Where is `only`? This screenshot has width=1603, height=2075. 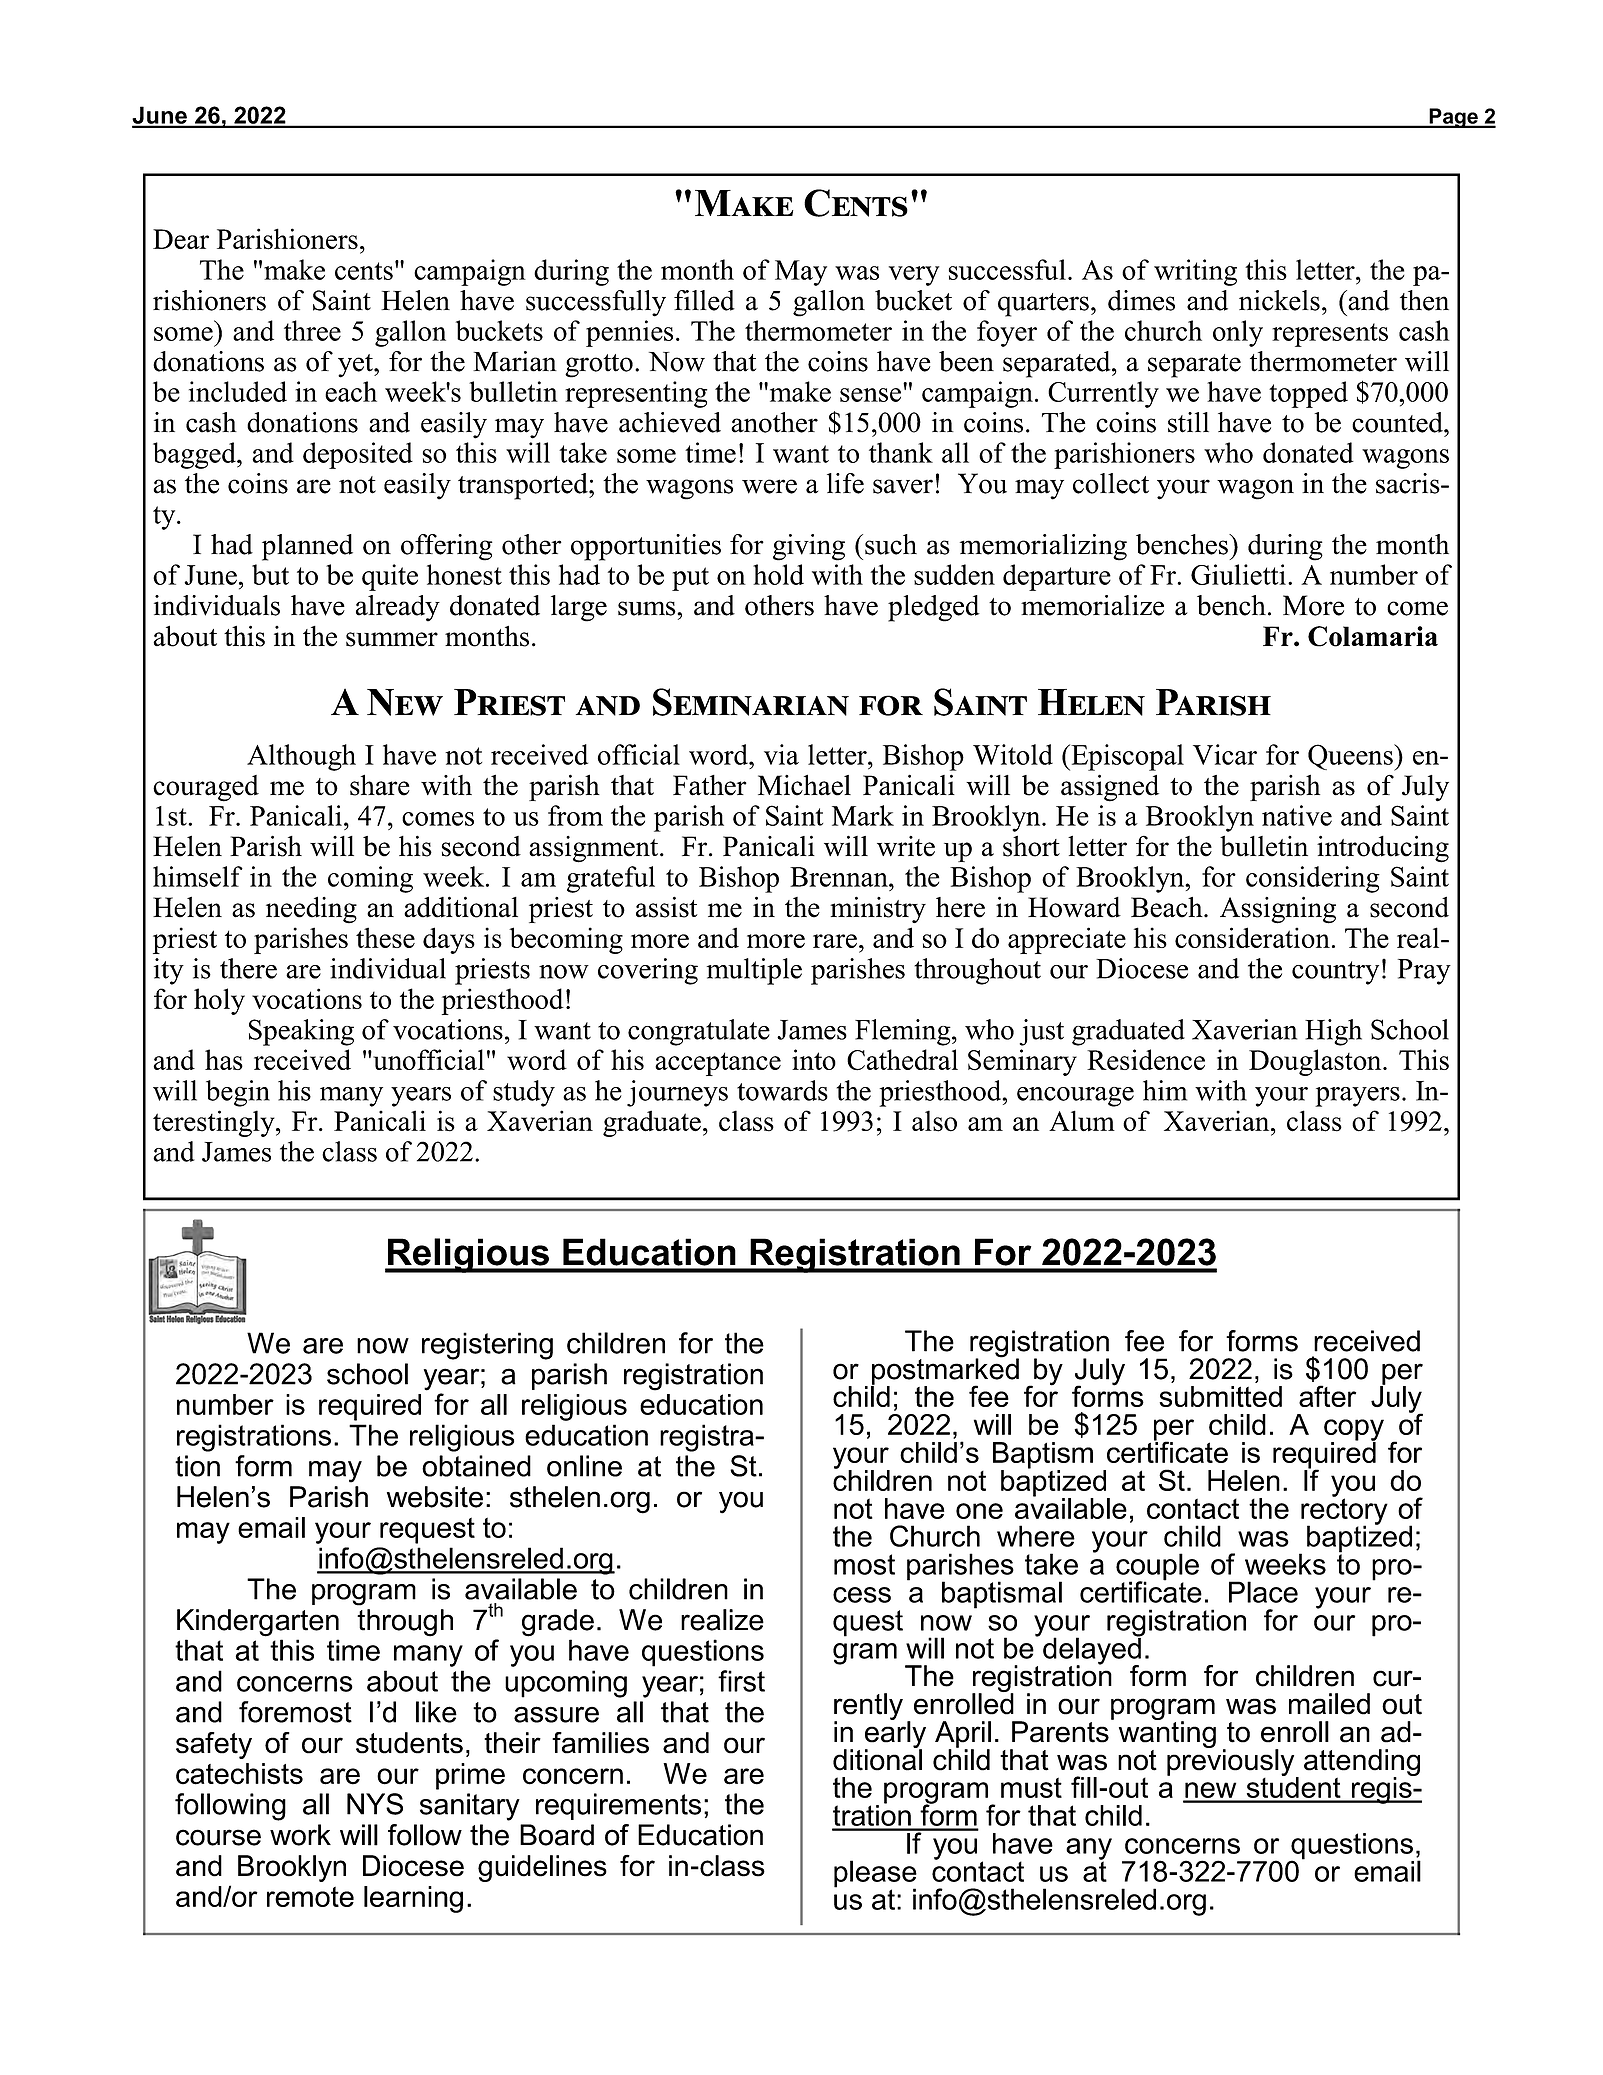 only is located at coordinates (1238, 333).
